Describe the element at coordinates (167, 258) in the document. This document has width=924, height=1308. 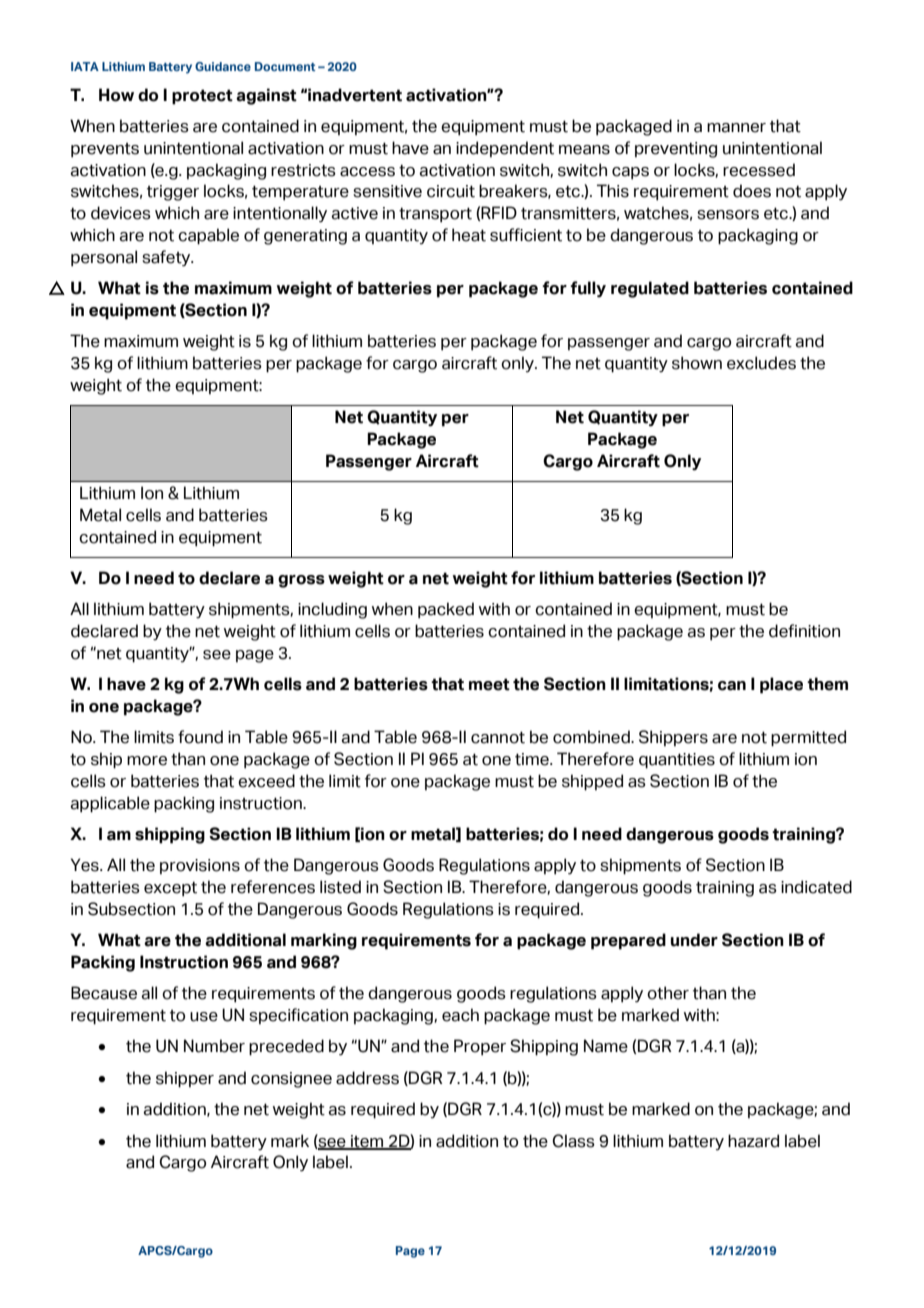
I see `safety` at that location.
